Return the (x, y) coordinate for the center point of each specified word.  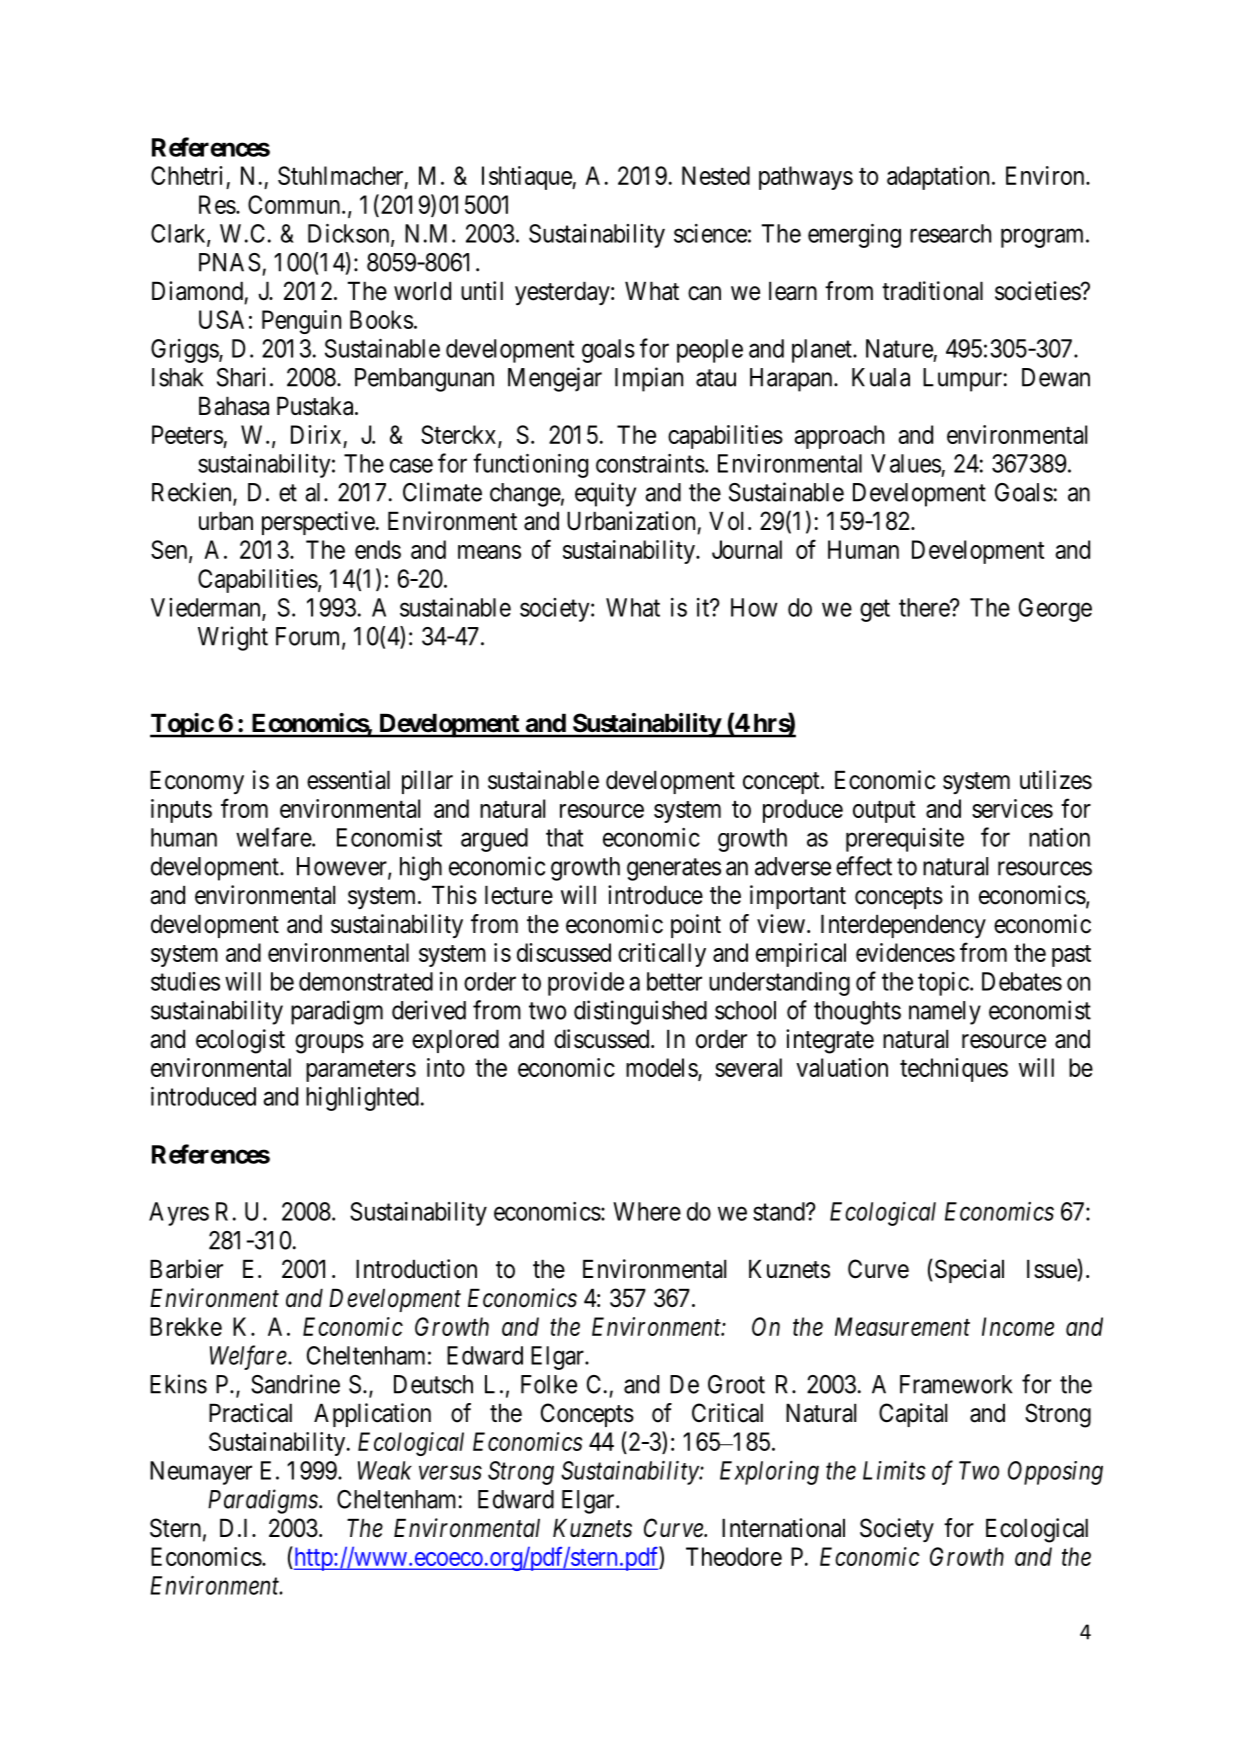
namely (945, 1013)
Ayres (179, 1214)
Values (906, 463)
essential (348, 780)
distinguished (640, 1012)
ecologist (240, 1041)
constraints (650, 463)
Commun (295, 204)
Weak (385, 1470)
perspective (318, 523)
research (950, 233)
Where (647, 1211)
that (564, 837)
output (884, 812)
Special (968, 1271)
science (710, 233)
